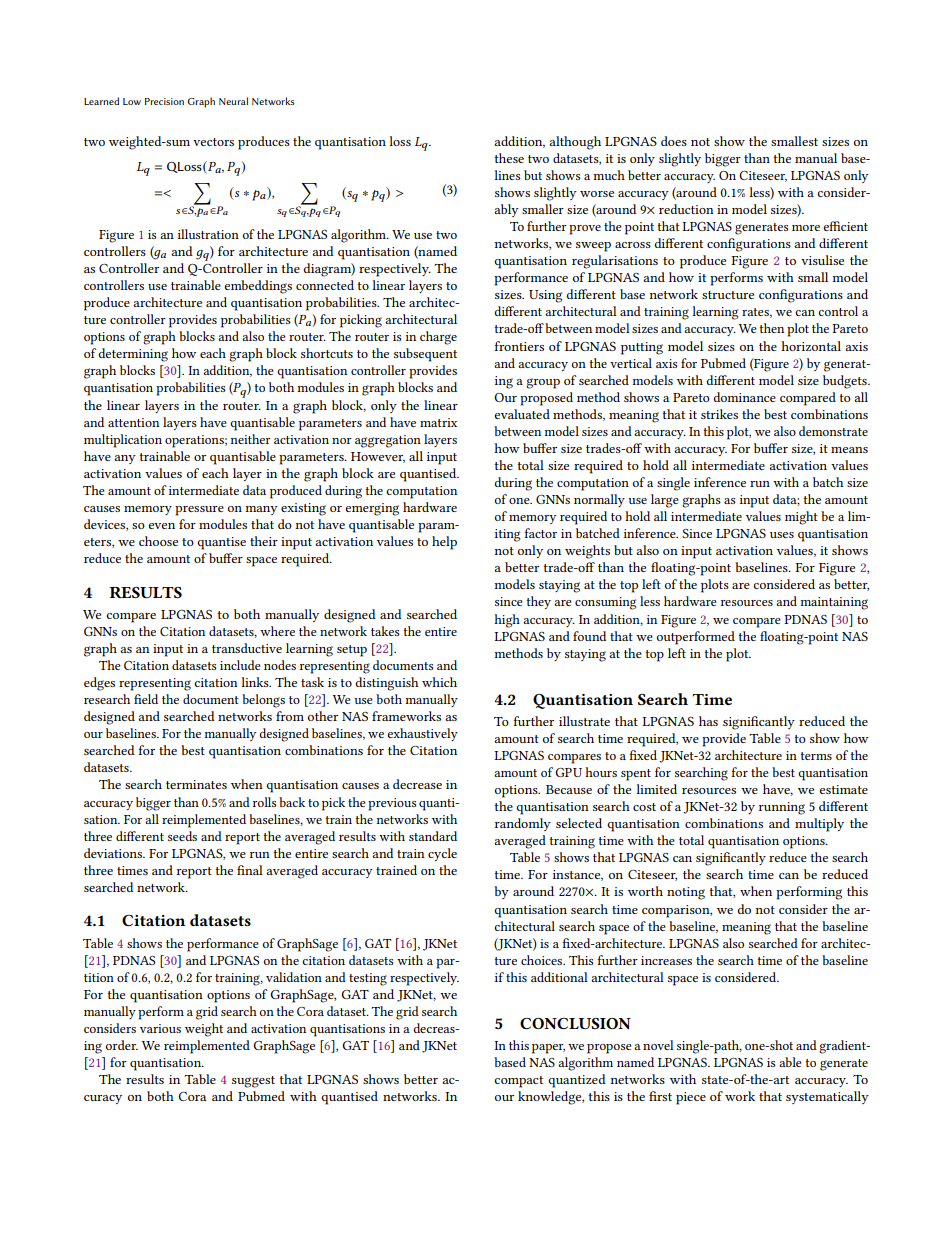  Describe the element at coordinates (160, 1028) in the screenshot. I see `various` at that location.
